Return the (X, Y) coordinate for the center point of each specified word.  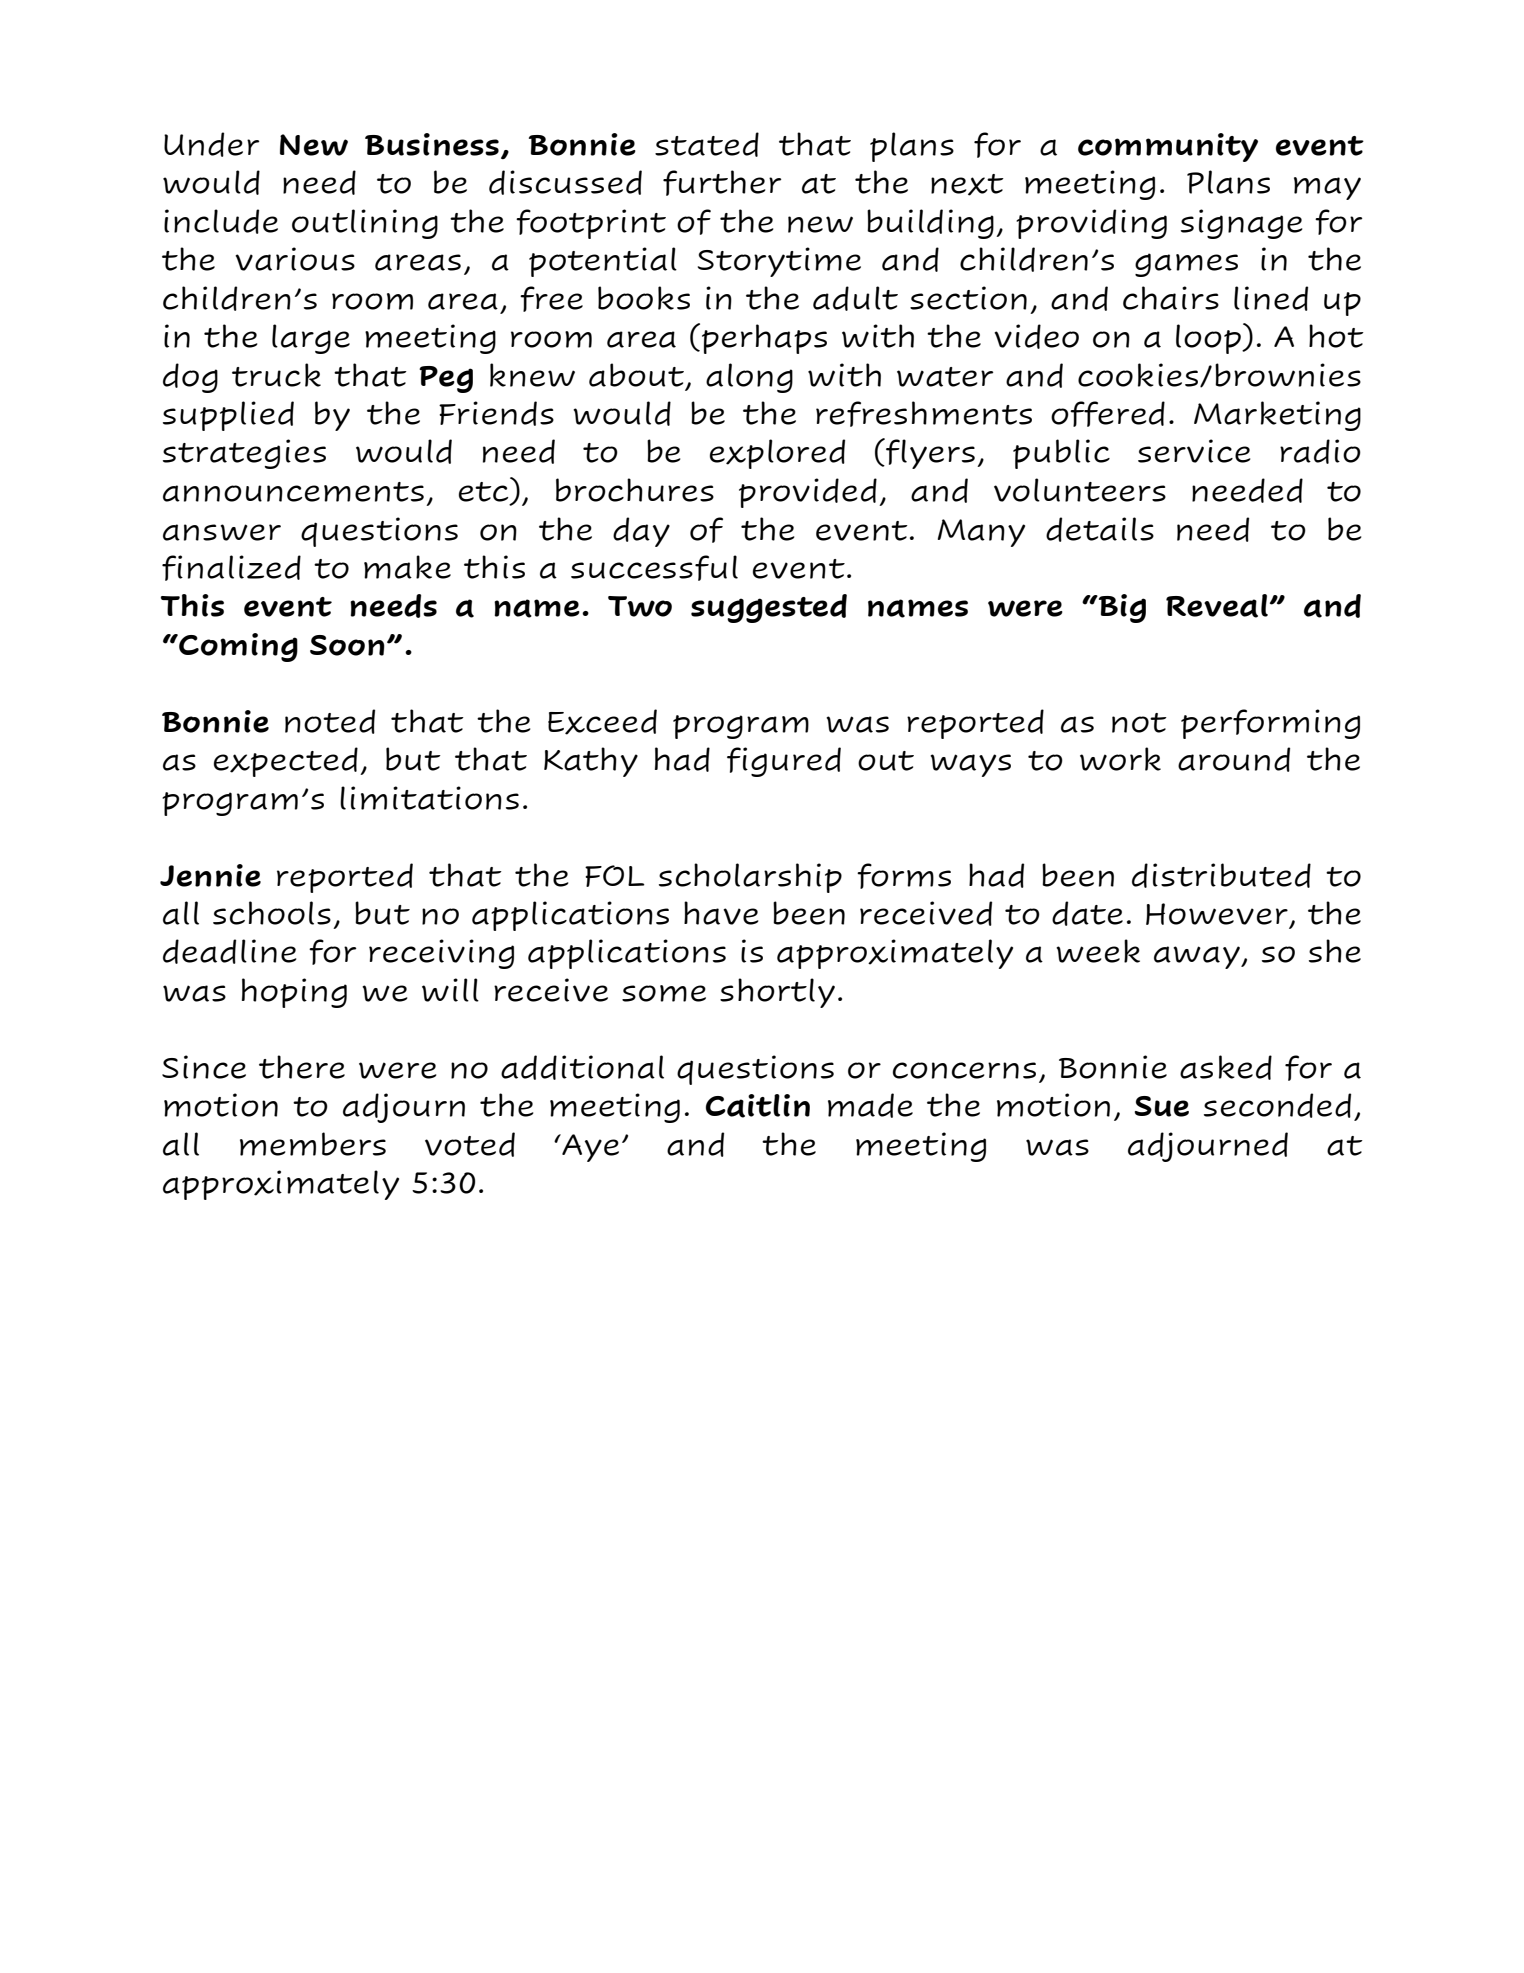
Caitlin (758, 1106)
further (722, 183)
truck (276, 375)
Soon (347, 645)
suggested (769, 608)
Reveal (1217, 606)
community (1168, 147)
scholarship (750, 878)
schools (272, 913)
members (313, 1144)
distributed (1221, 875)
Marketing (1277, 416)
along (749, 378)
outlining (365, 224)
